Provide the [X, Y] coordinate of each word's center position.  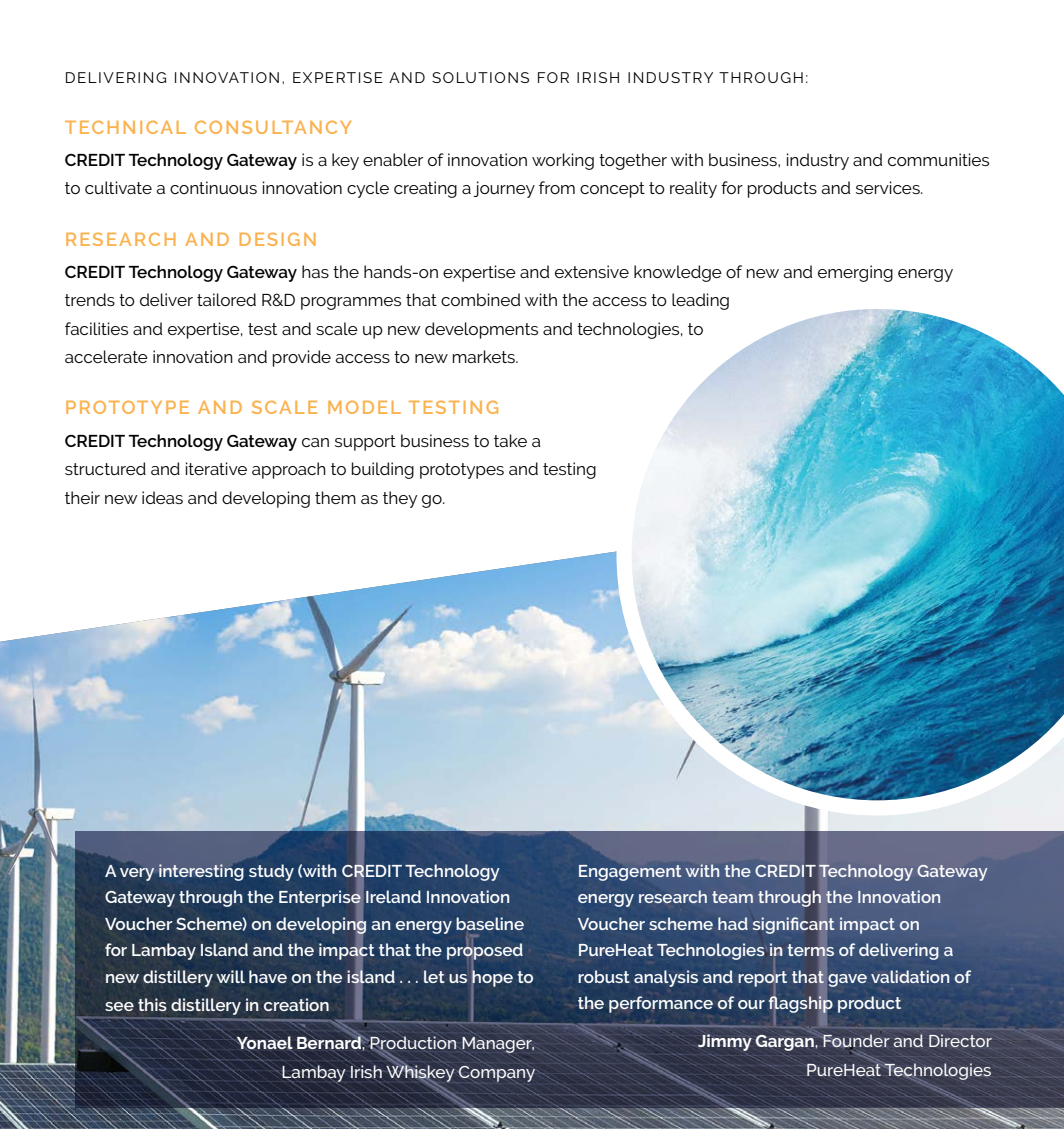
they [400, 499]
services [889, 187]
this [152, 1004]
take [510, 440]
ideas [162, 497]
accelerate [106, 356]
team [732, 897]
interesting [201, 872]
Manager [498, 1045]
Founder [856, 1041]
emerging [855, 273]
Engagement [630, 873]
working [563, 161]
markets [485, 356]
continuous [213, 187]
